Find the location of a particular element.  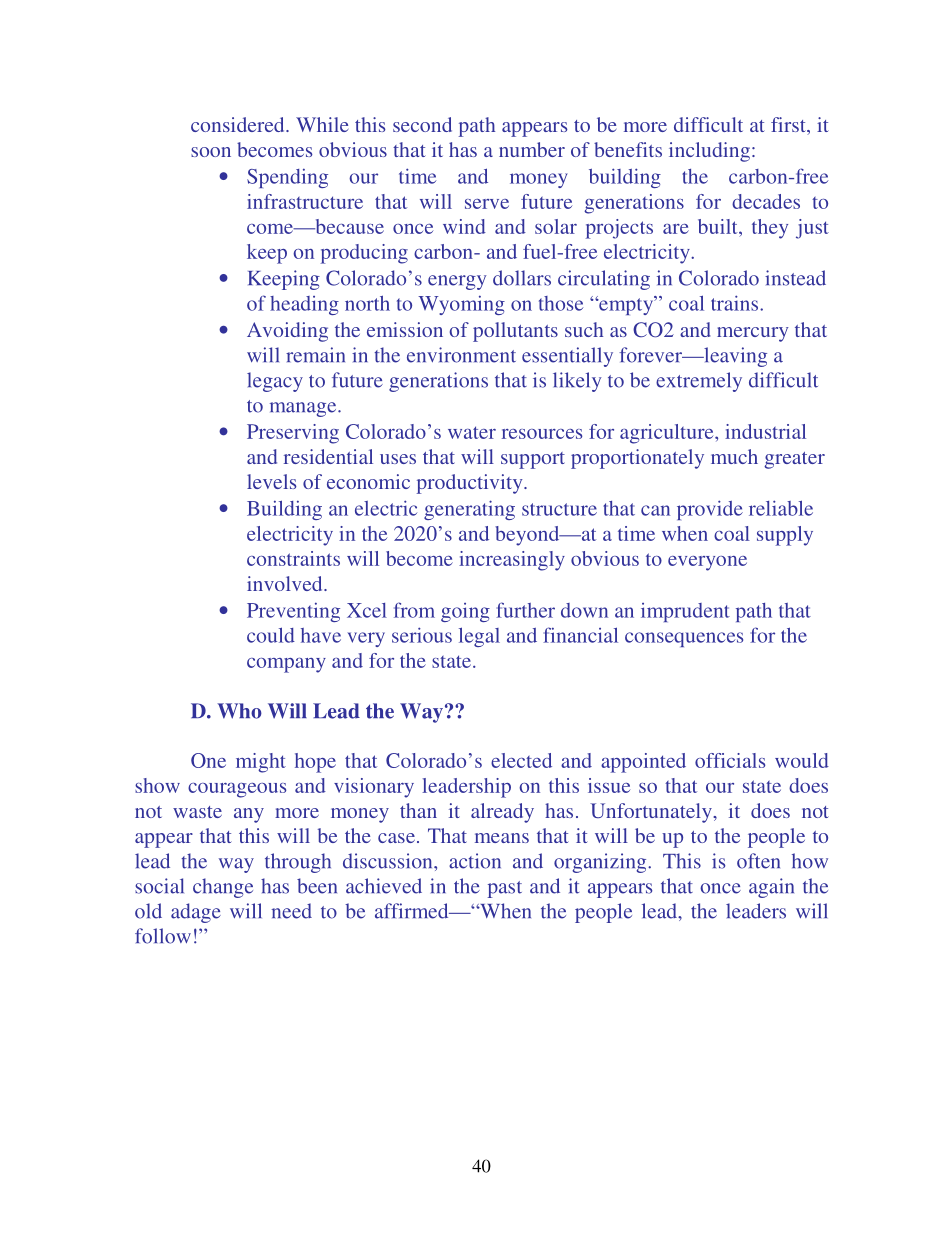

adage is located at coordinates (196, 913).
